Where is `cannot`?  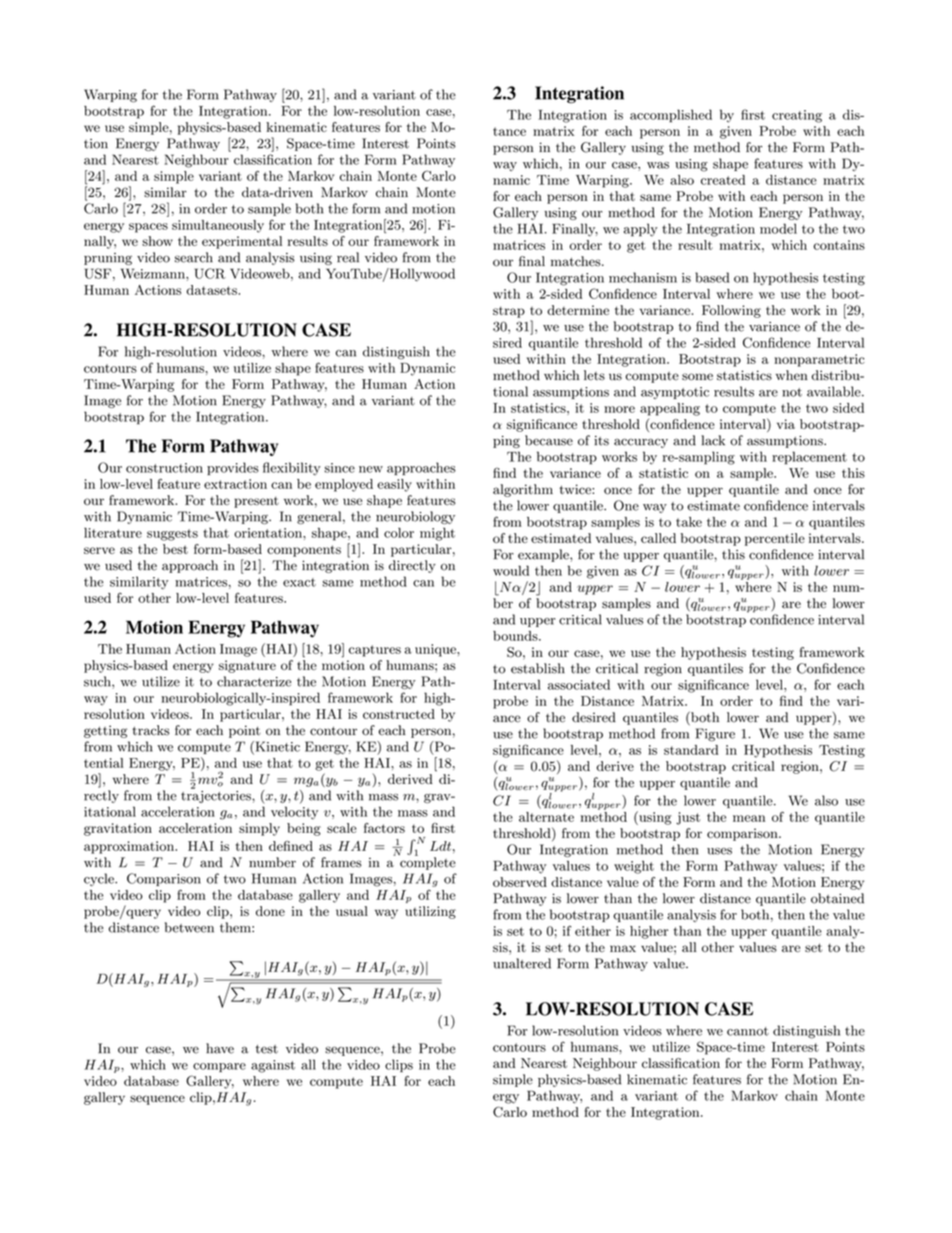
cannot is located at coordinates (748, 1031).
